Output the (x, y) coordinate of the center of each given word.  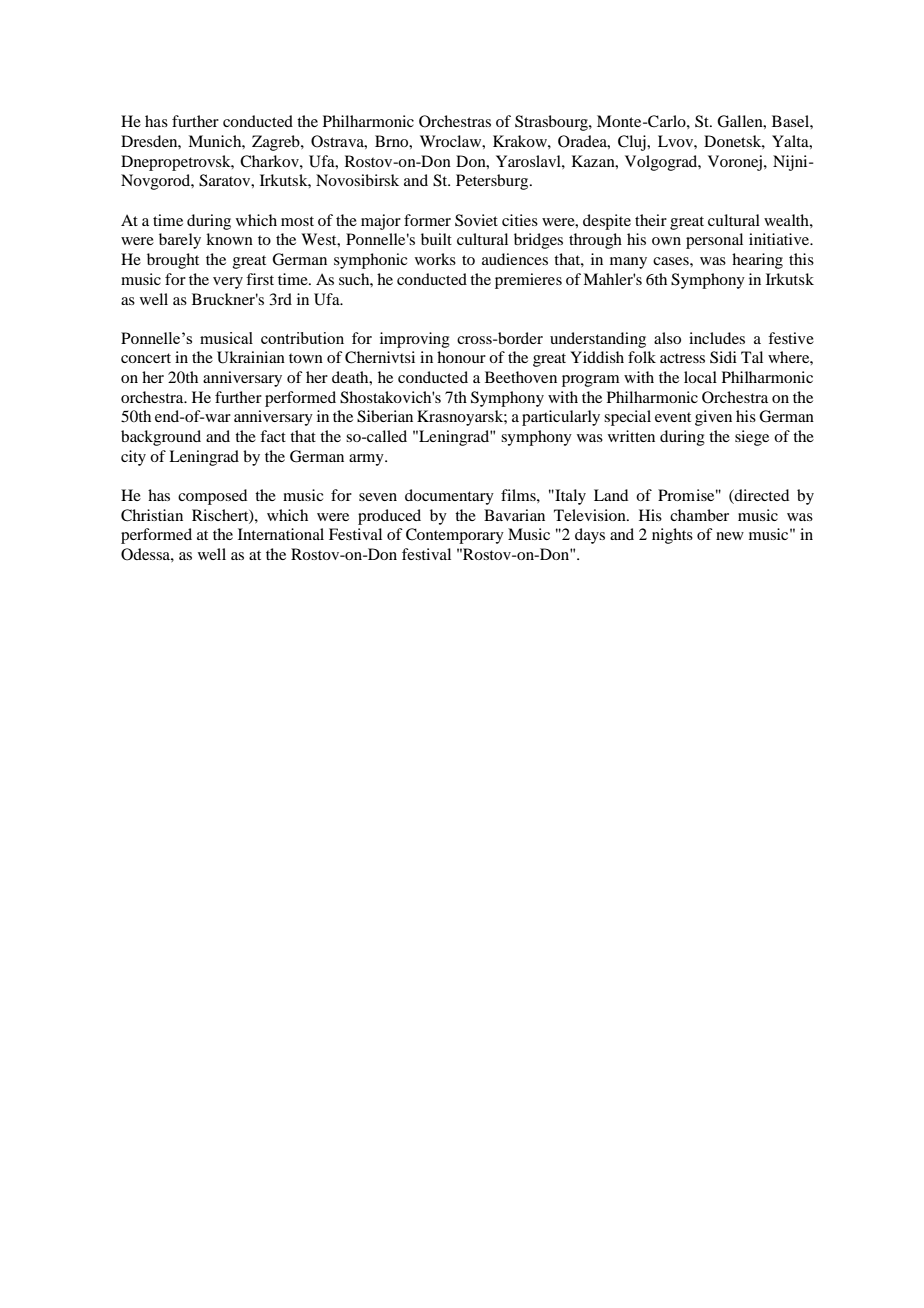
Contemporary (455, 536)
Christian (152, 515)
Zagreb (277, 143)
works (435, 259)
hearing (757, 261)
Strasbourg (552, 123)
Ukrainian (251, 357)
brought (173, 261)
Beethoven (521, 377)
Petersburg (493, 182)
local (700, 377)
